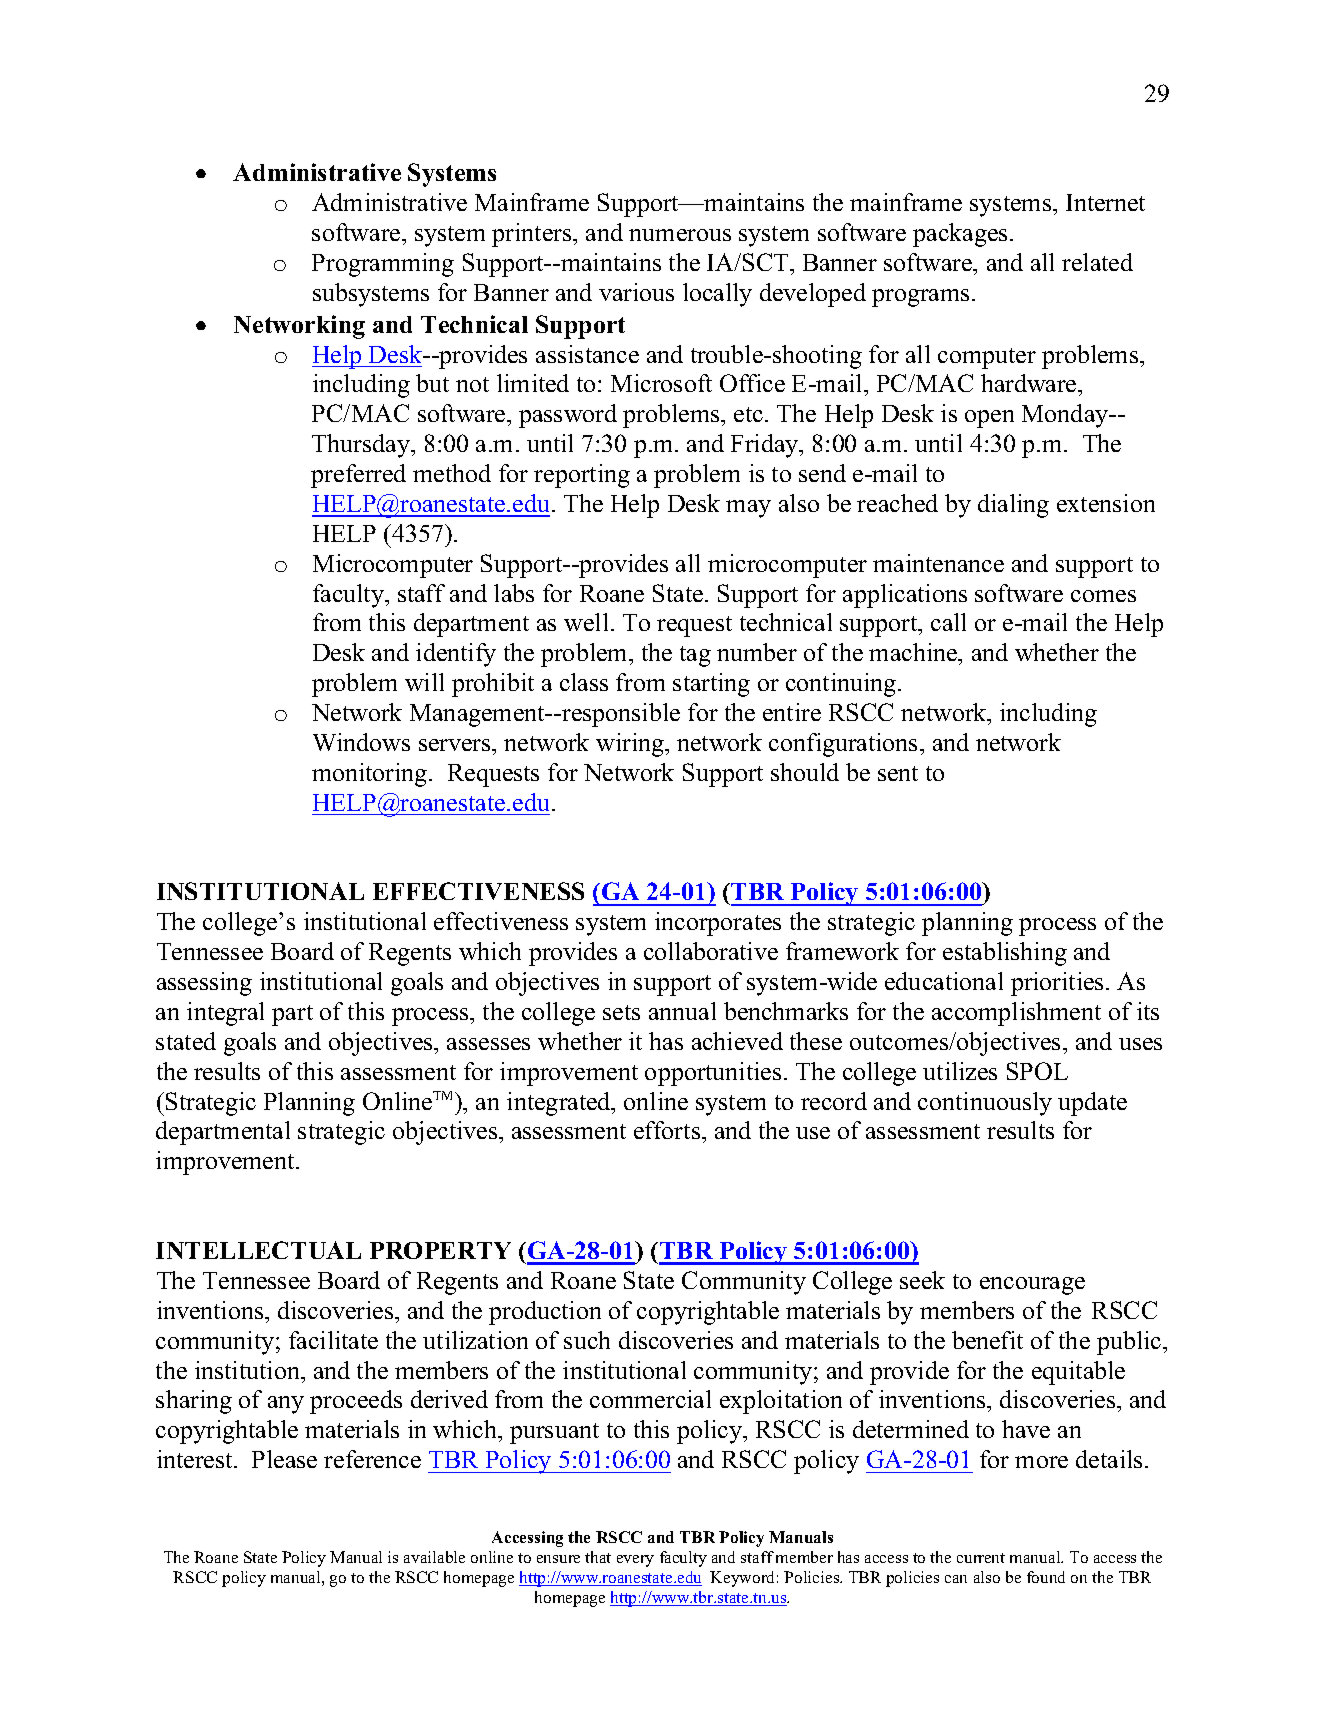 The width and height of the image is (1326, 1715). What do you see at coordinates (985, 1104) in the image?
I see `continuously` at bounding box center [985, 1104].
